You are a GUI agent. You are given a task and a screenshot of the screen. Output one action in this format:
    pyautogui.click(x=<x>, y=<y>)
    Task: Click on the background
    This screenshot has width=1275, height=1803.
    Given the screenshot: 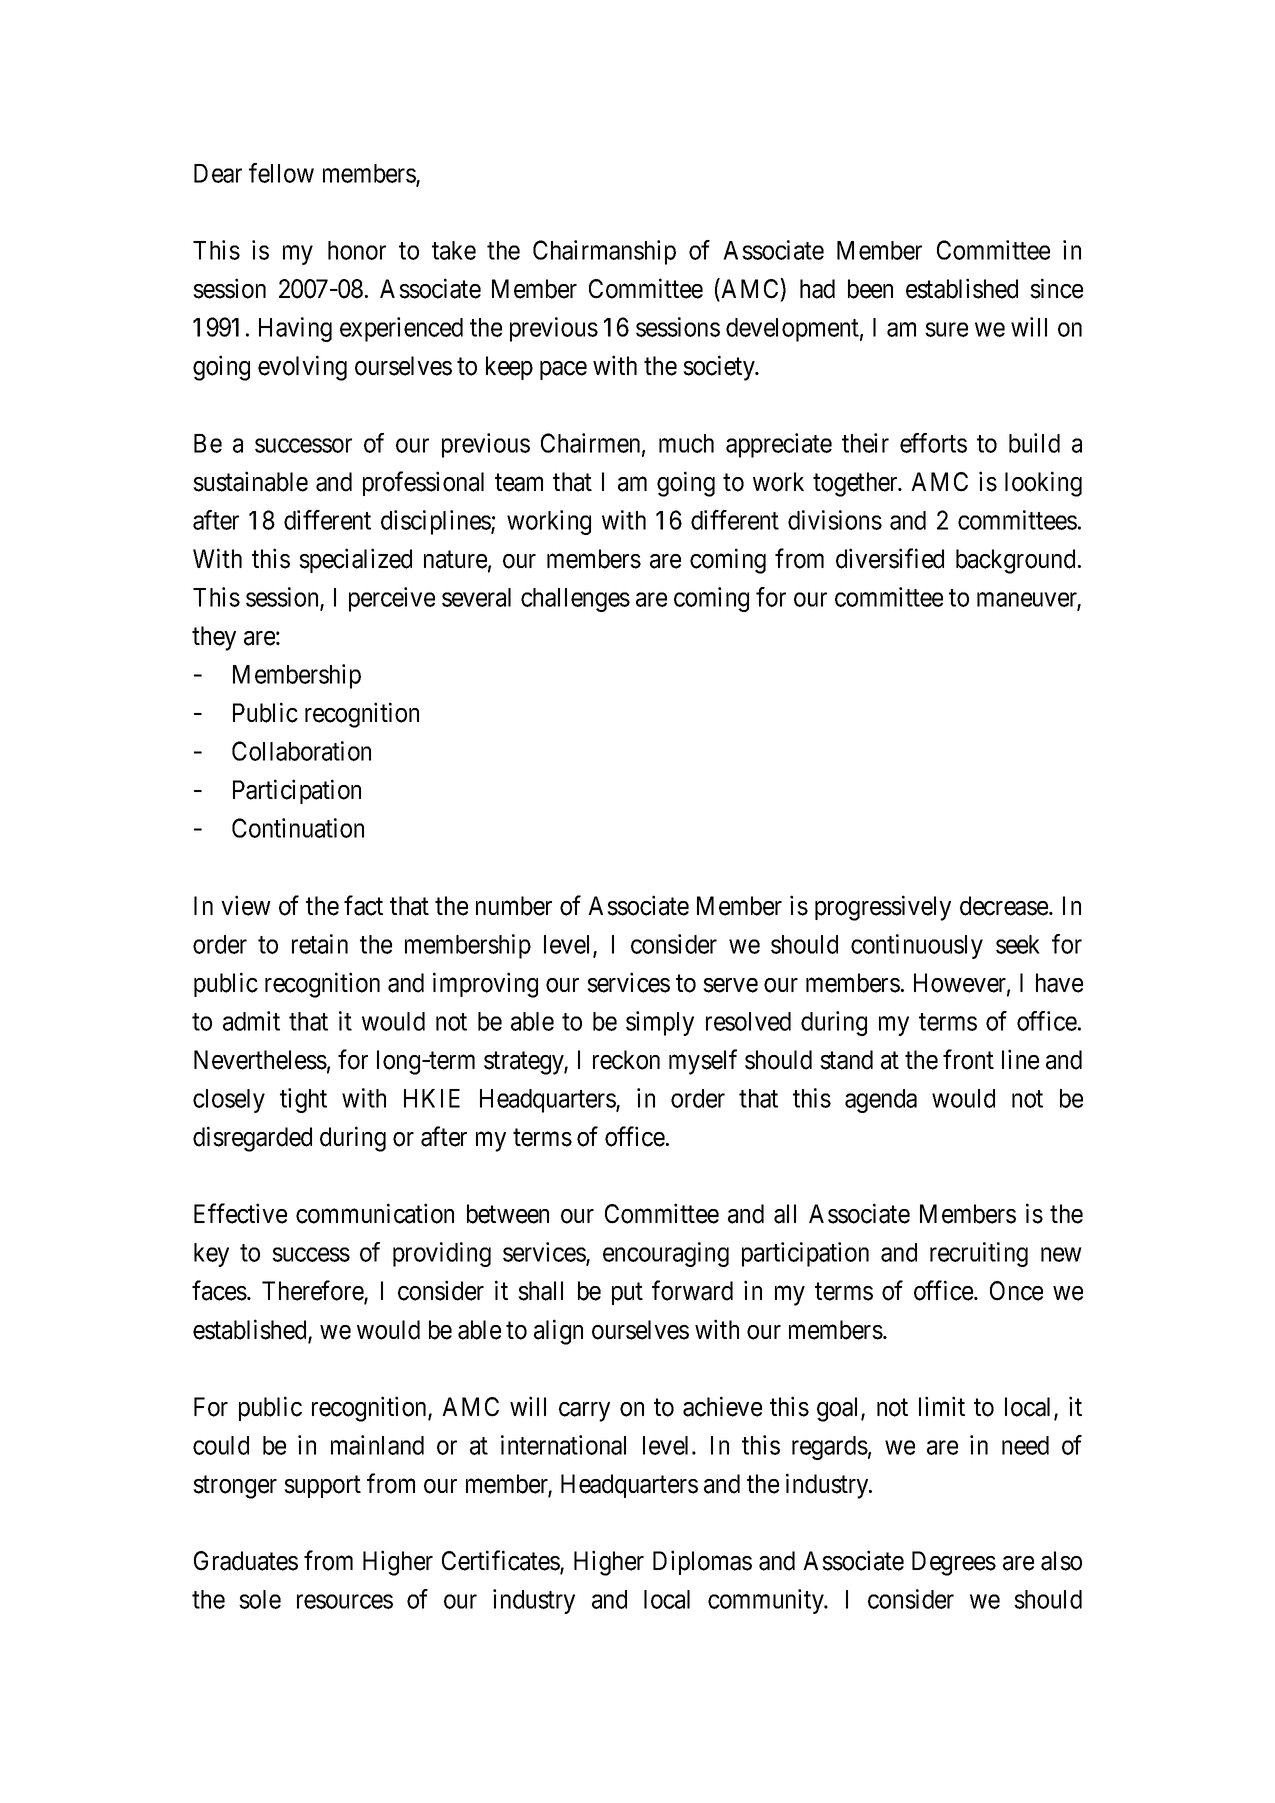 What is the action you would take?
    pyautogui.click(x=1015, y=561)
